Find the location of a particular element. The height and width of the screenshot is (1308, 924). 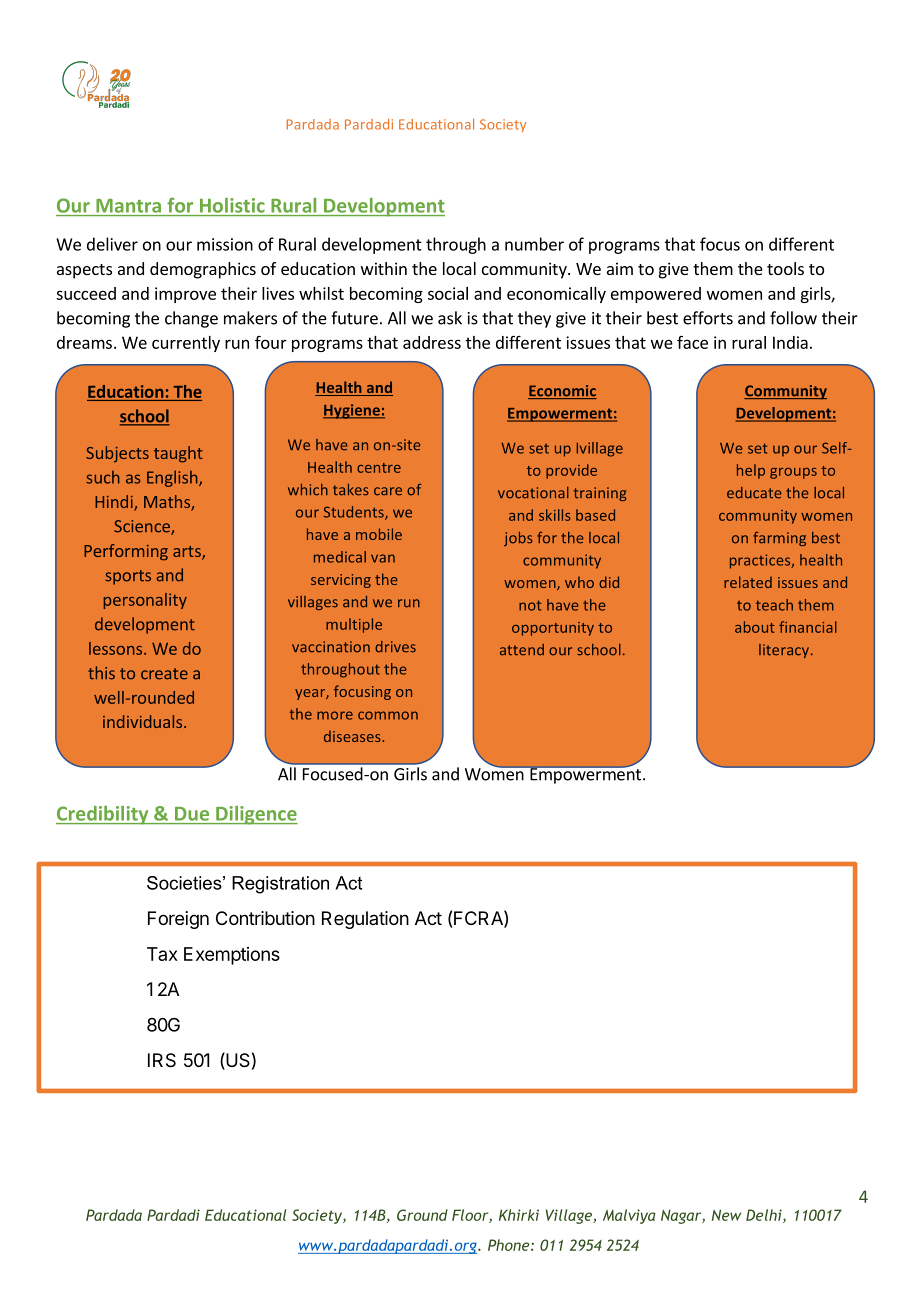

literacy is located at coordinates (785, 651).
